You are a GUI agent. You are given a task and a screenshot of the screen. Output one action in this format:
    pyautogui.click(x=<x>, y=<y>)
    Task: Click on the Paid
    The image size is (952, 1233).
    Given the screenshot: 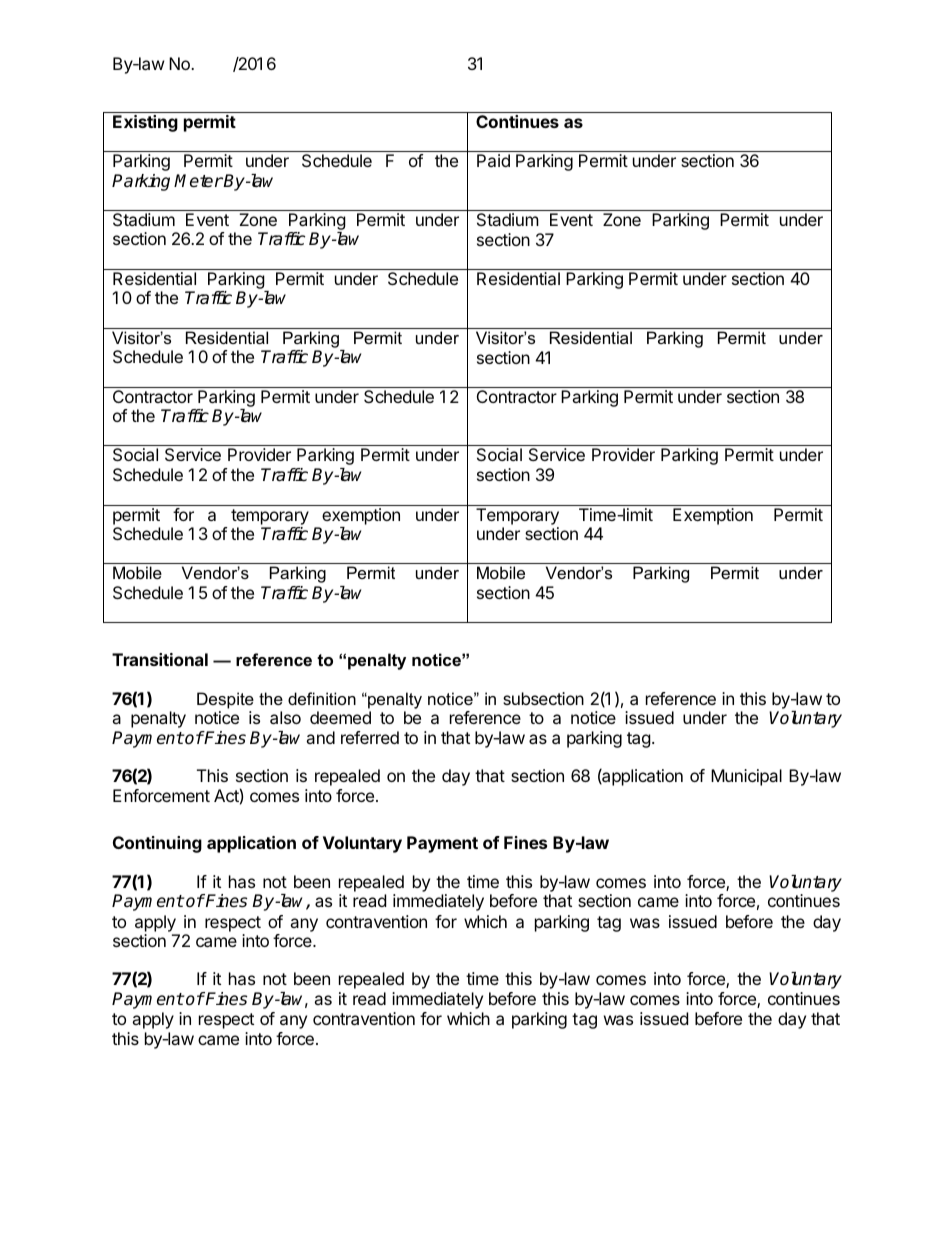 What is the action you would take?
    pyautogui.click(x=493, y=160)
